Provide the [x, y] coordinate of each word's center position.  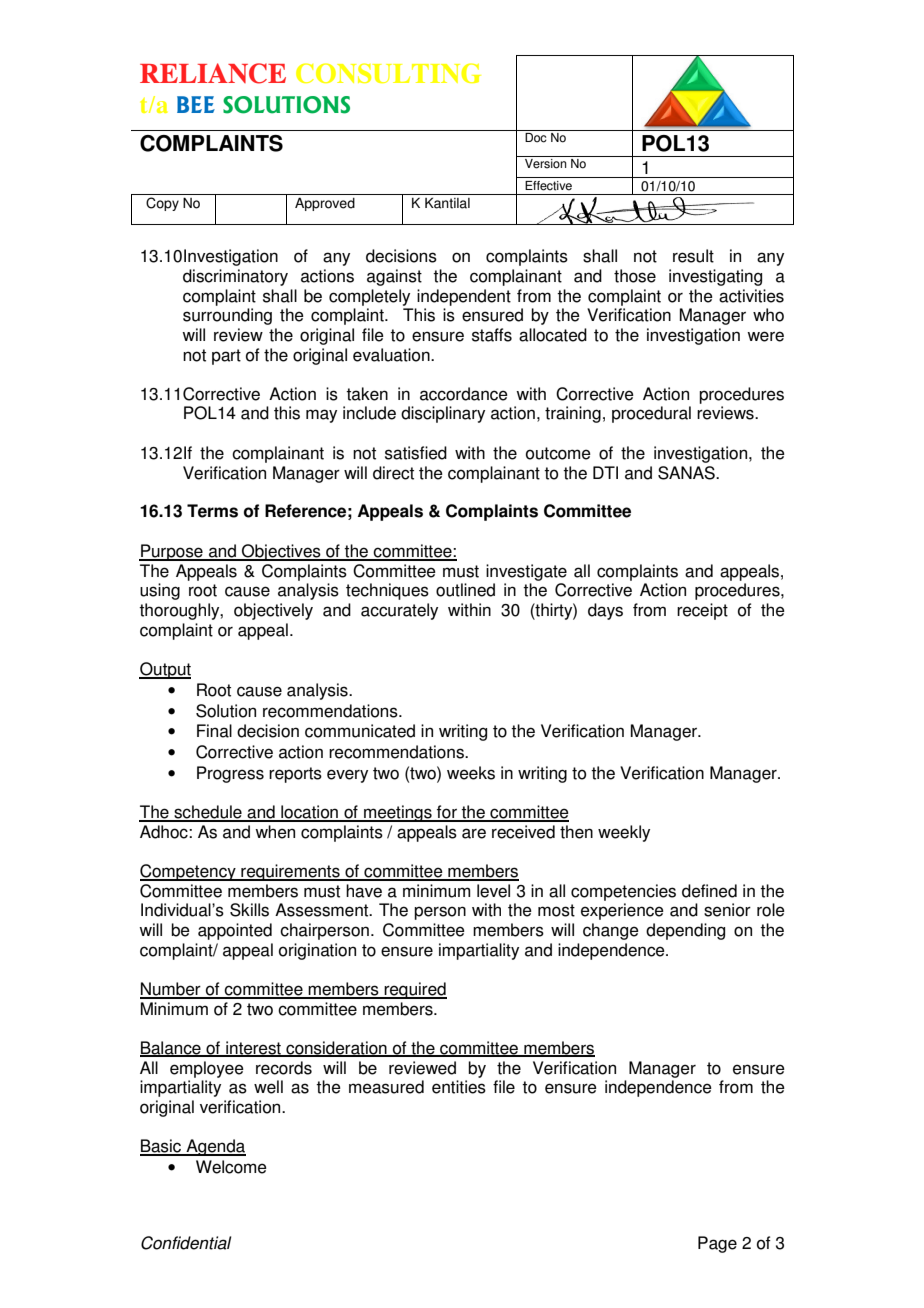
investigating [715, 277]
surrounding [227, 316]
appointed [235, 931]
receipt [702, 611]
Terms [212, 511]
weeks [471, 773]
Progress [230, 774]
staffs [492, 335]
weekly [624, 833]
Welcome [231, 1167]
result [693, 256]
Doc [536, 138]
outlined [465, 590]
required [415, 990]
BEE [196, 104]
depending [685, 931]
